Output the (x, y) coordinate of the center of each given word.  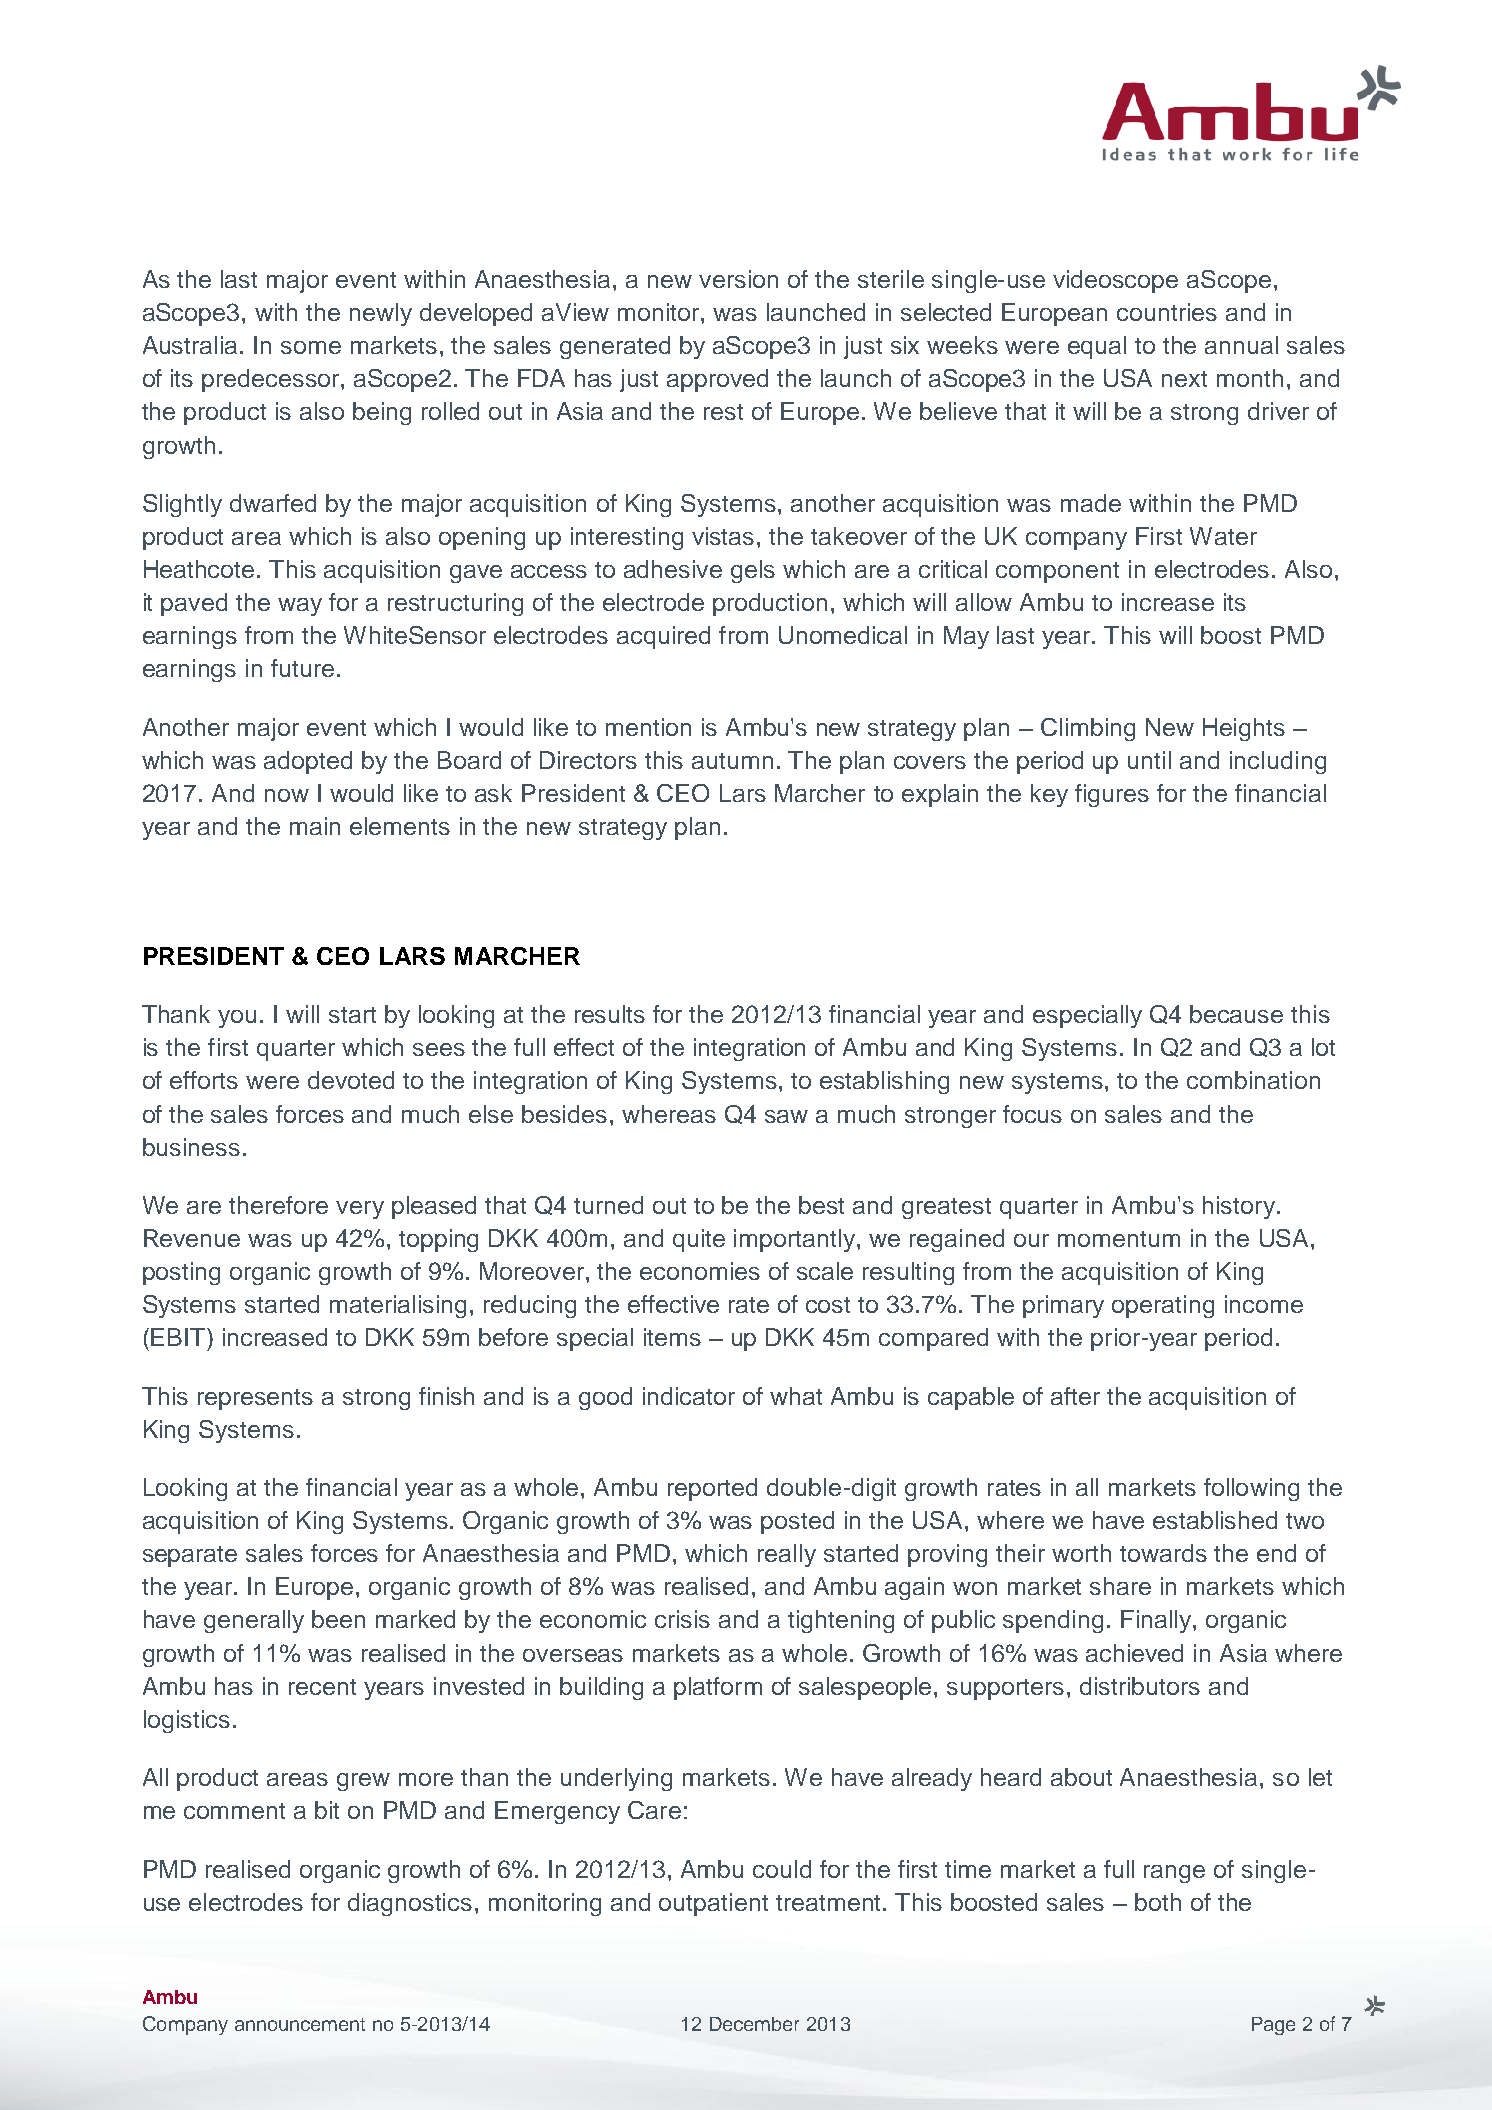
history (1240, 1207)
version (738, 279)
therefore (278, 1205)
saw (786, 1116)
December (754, 2024)
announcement (300, 2024)
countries (1167, 312)
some (311, 347)
